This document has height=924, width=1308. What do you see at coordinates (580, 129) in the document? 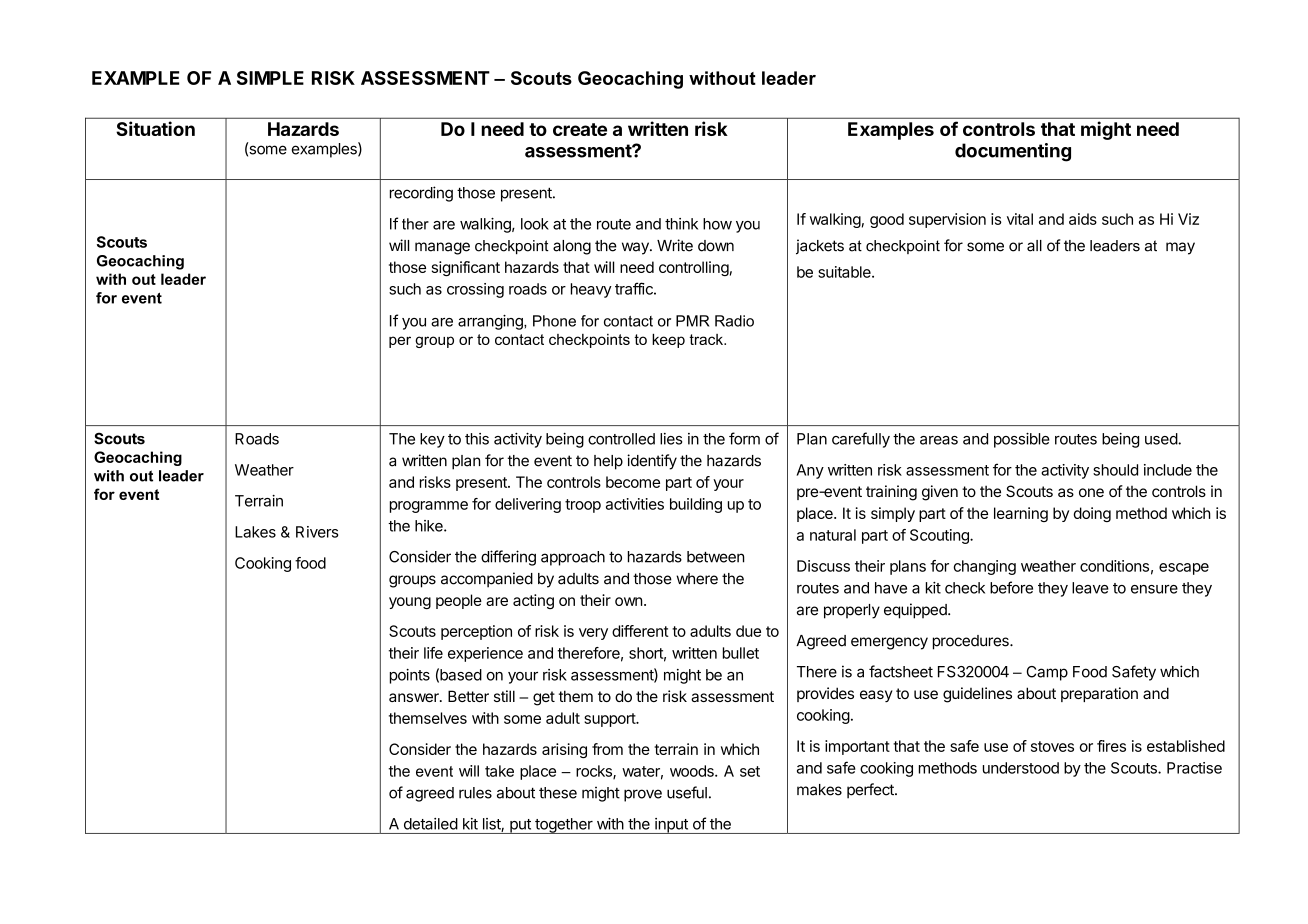
I see `create` at bounding box center [580, 129].
